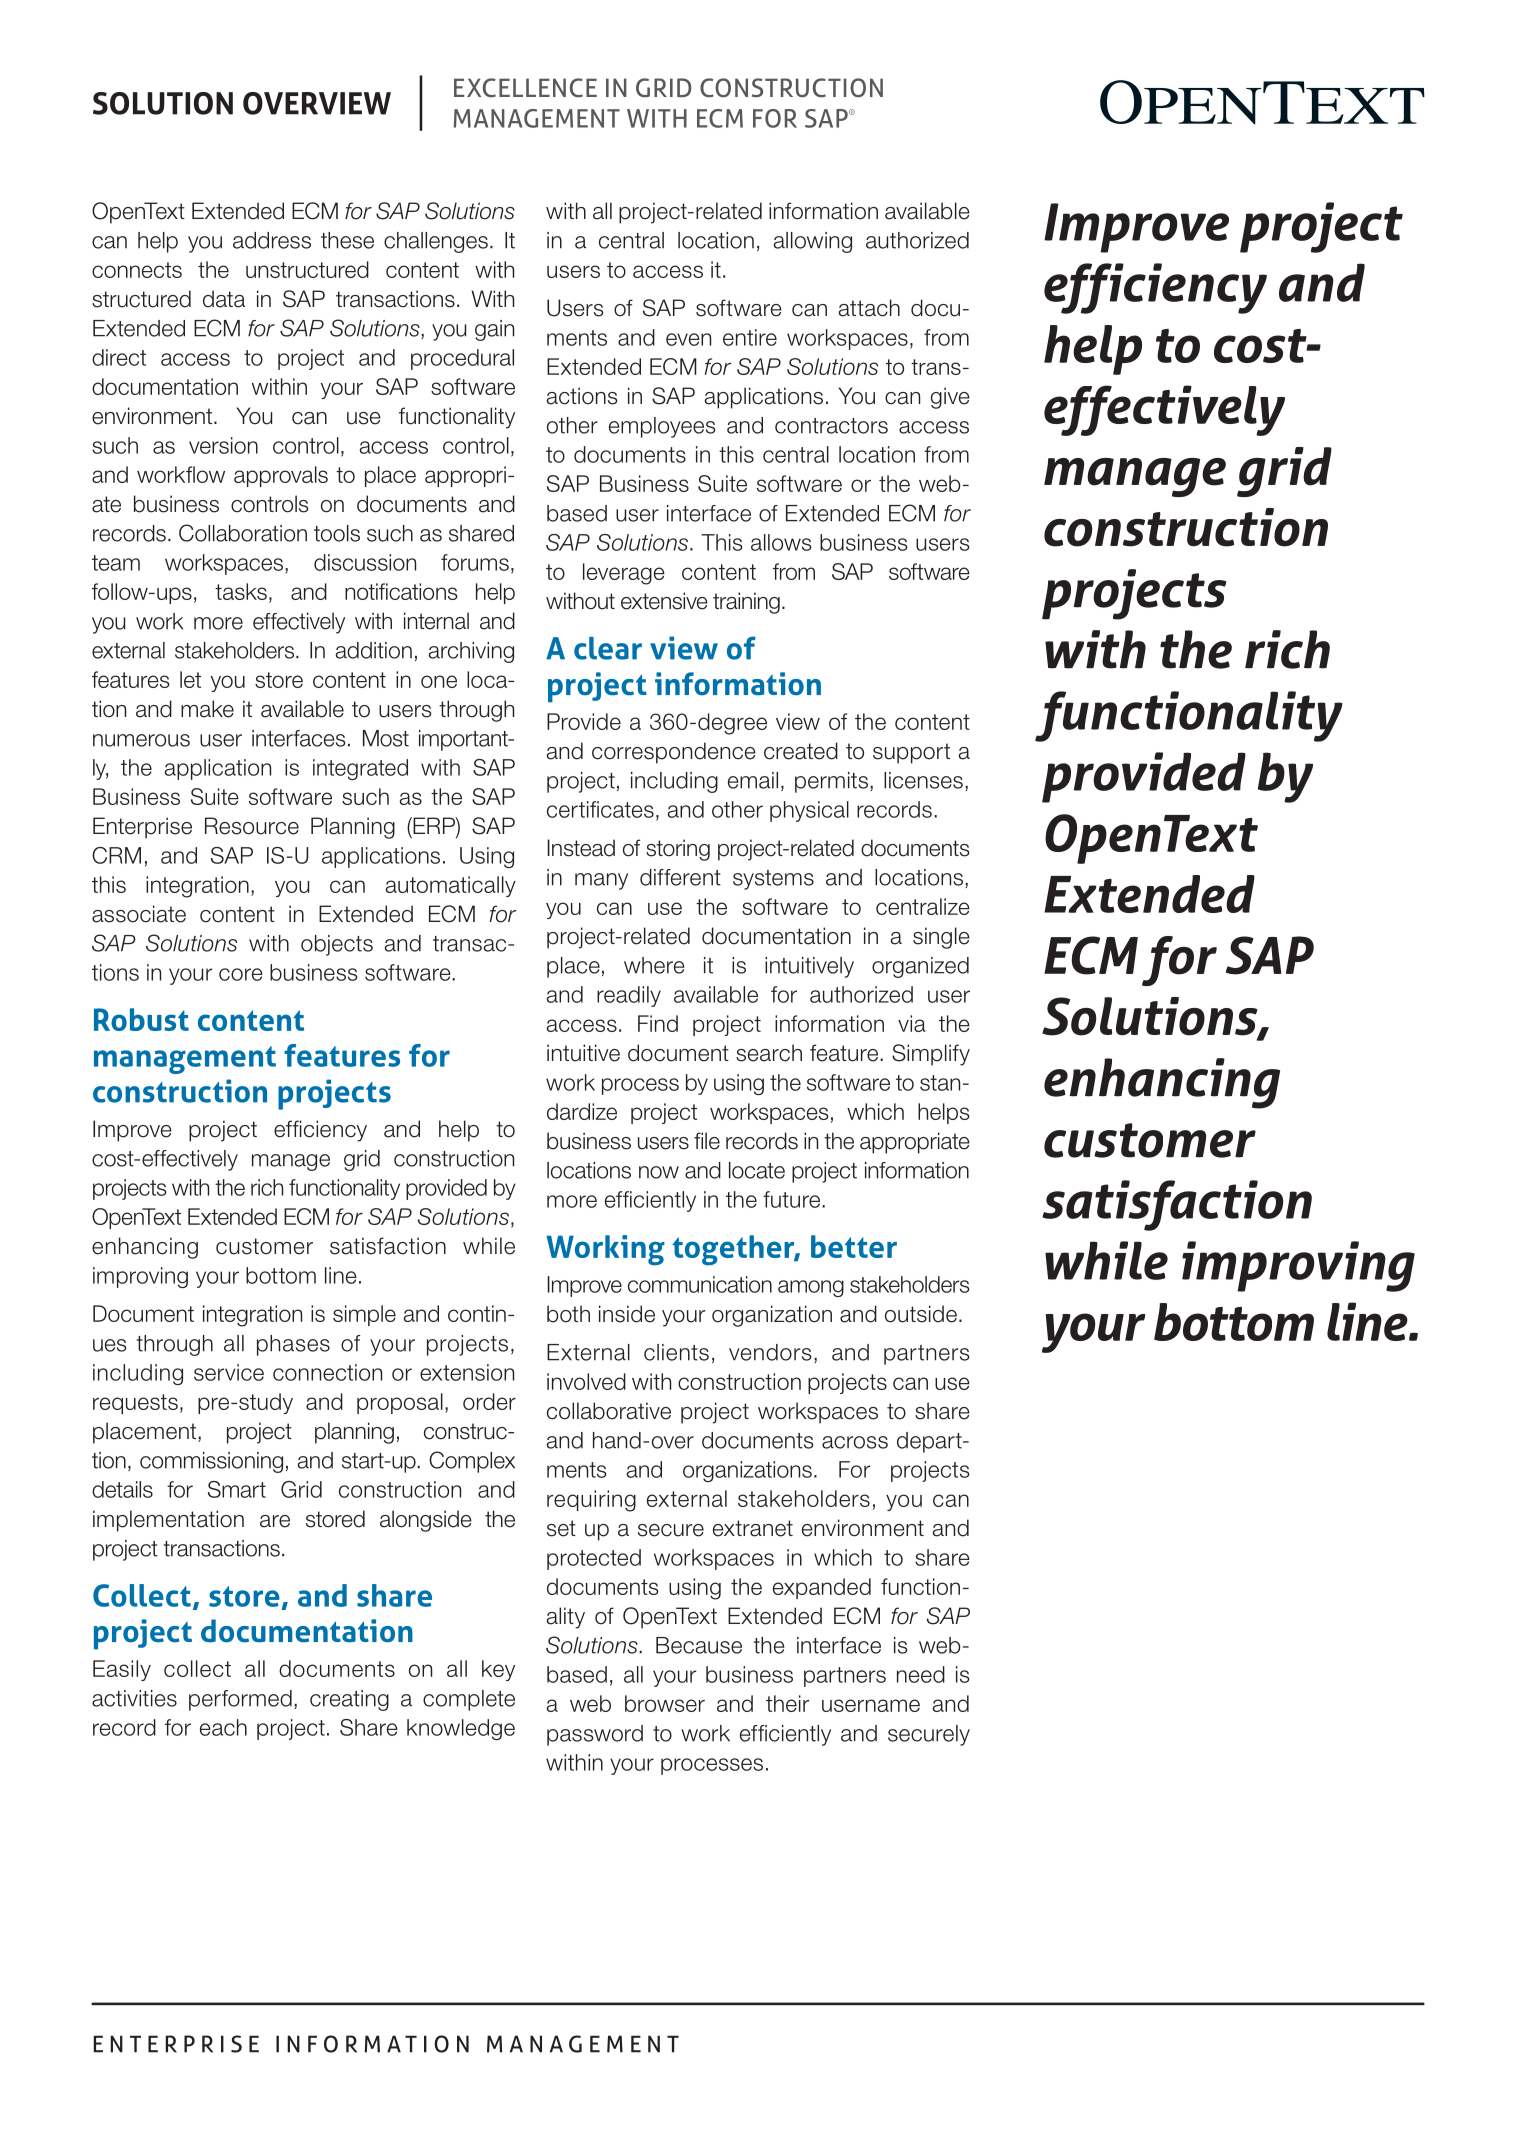  What do you see at coordinates (525, 87) in the image?
I see `Excellence` at bounding box center [525, 87].
